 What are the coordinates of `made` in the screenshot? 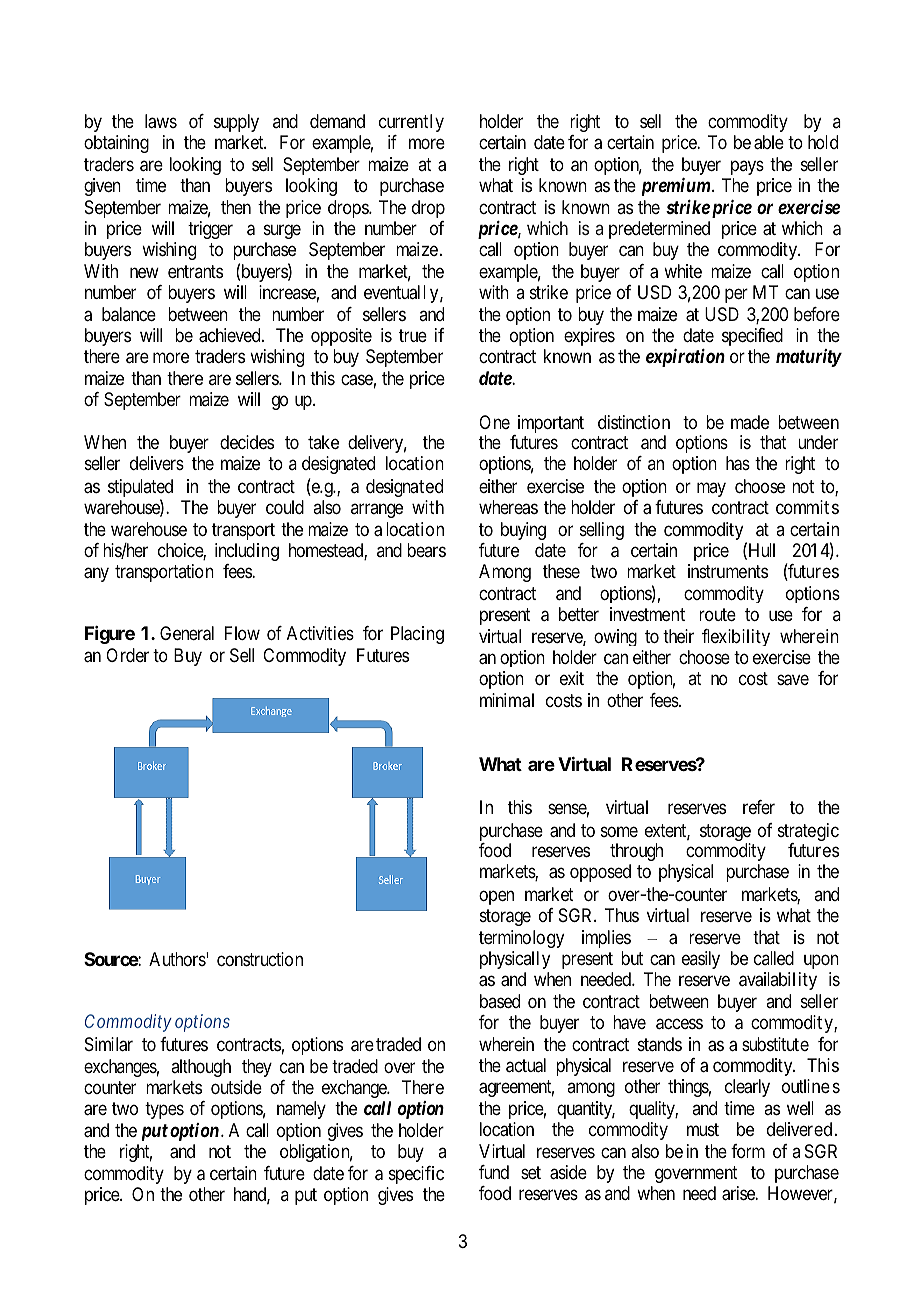 It's located at (750, 422).
